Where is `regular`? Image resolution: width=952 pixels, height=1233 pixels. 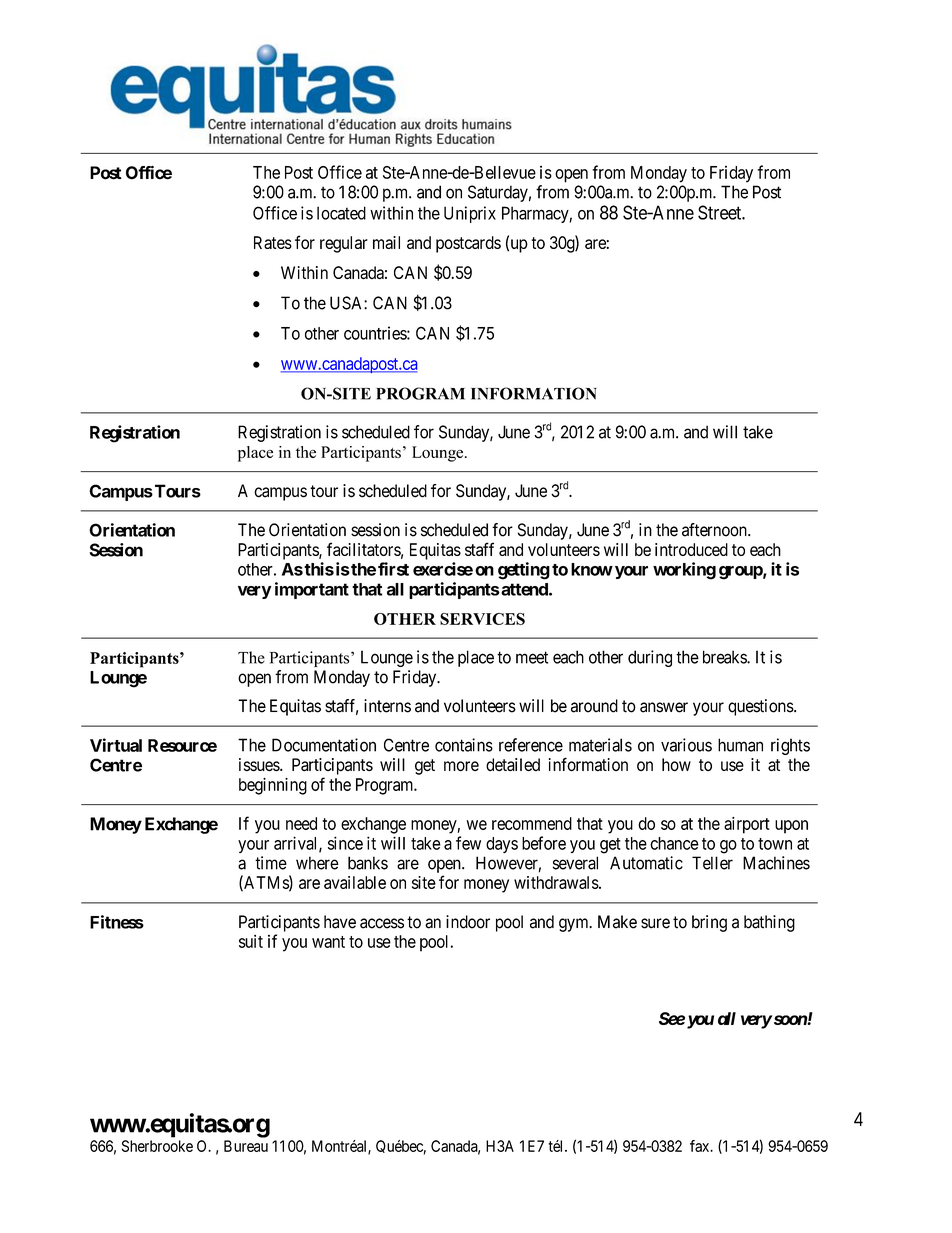
regular is located at coordinates (344, 244).
